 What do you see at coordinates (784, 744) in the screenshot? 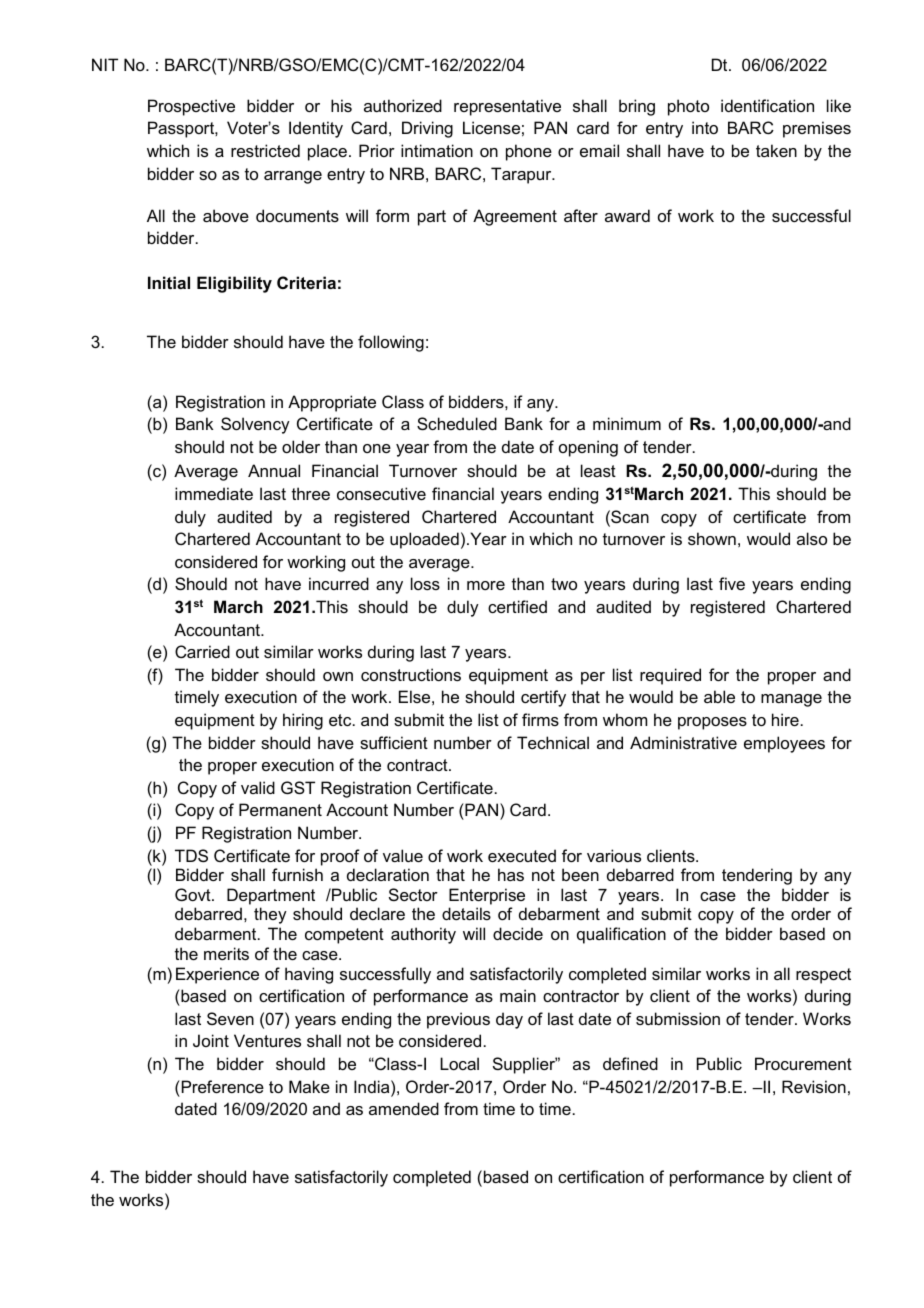
I see `employees` at bounding box center [784, 744].
